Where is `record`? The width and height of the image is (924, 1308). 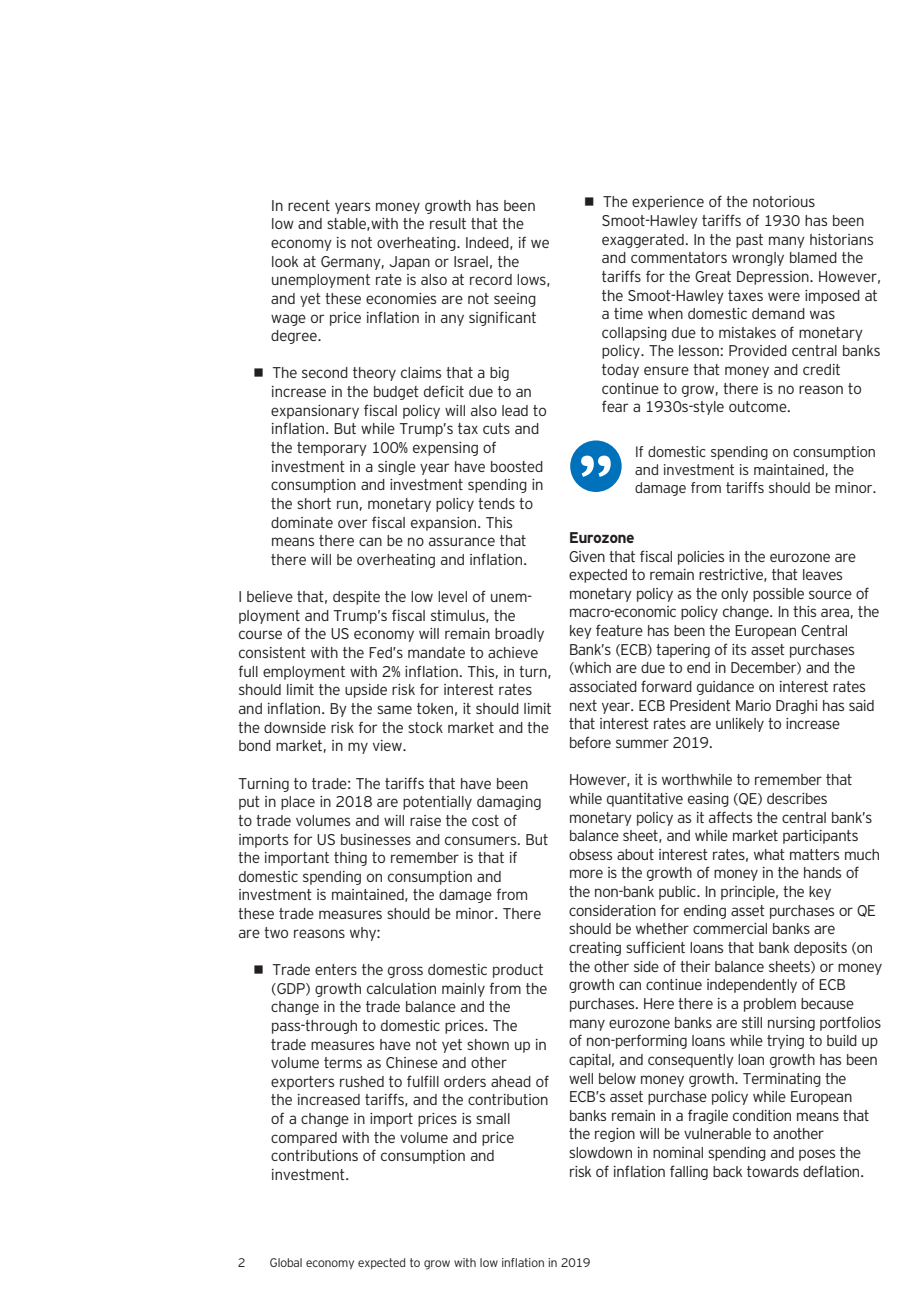
record is located at coordinates (491, 279).
